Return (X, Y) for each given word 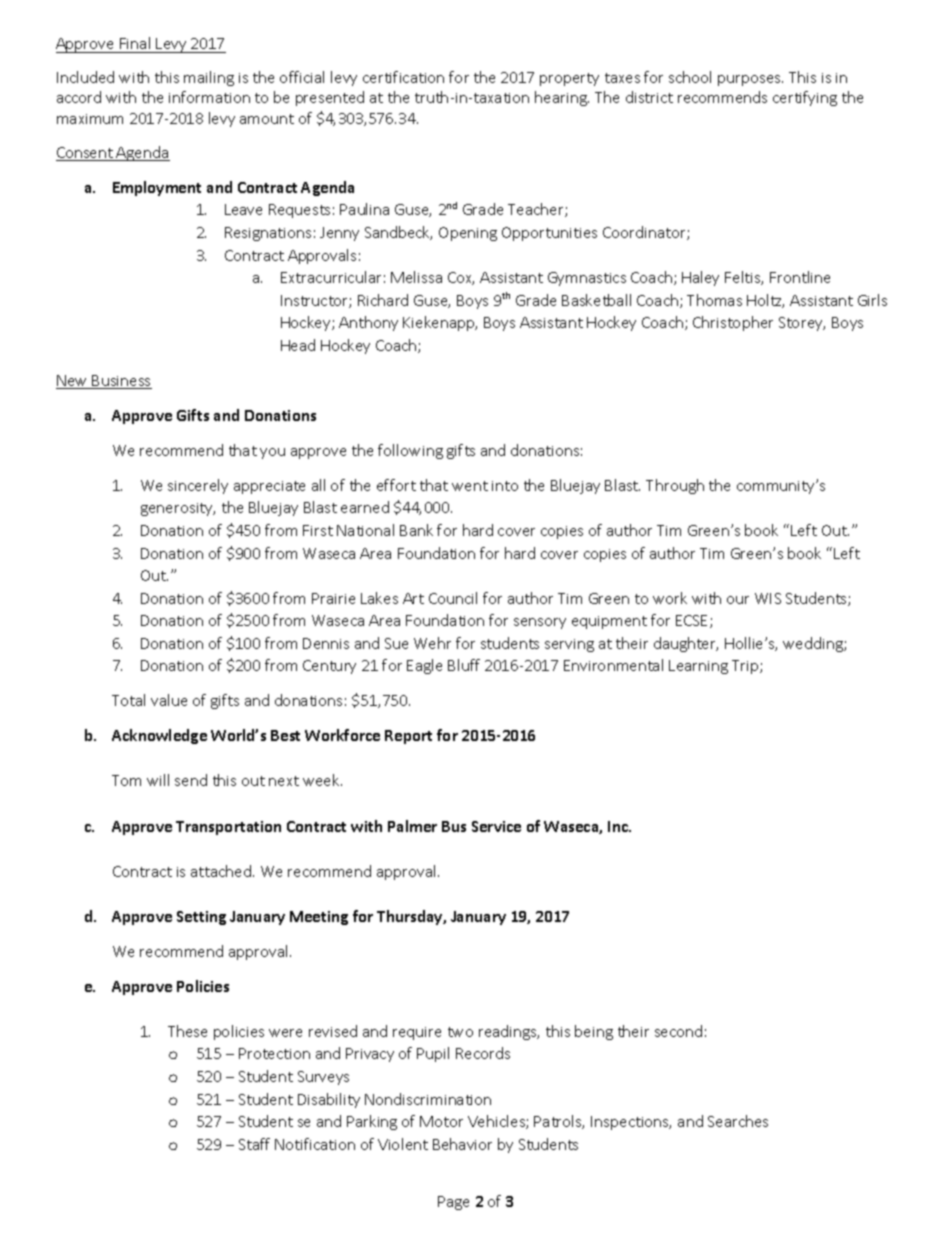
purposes (750, 80)
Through (675, 486)
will (158, 780)
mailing (209, 78)
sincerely (198, 486)
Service (496, 826)
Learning (698, 667)
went (470, 486)
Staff (254, 1144)
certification (403, 77)
